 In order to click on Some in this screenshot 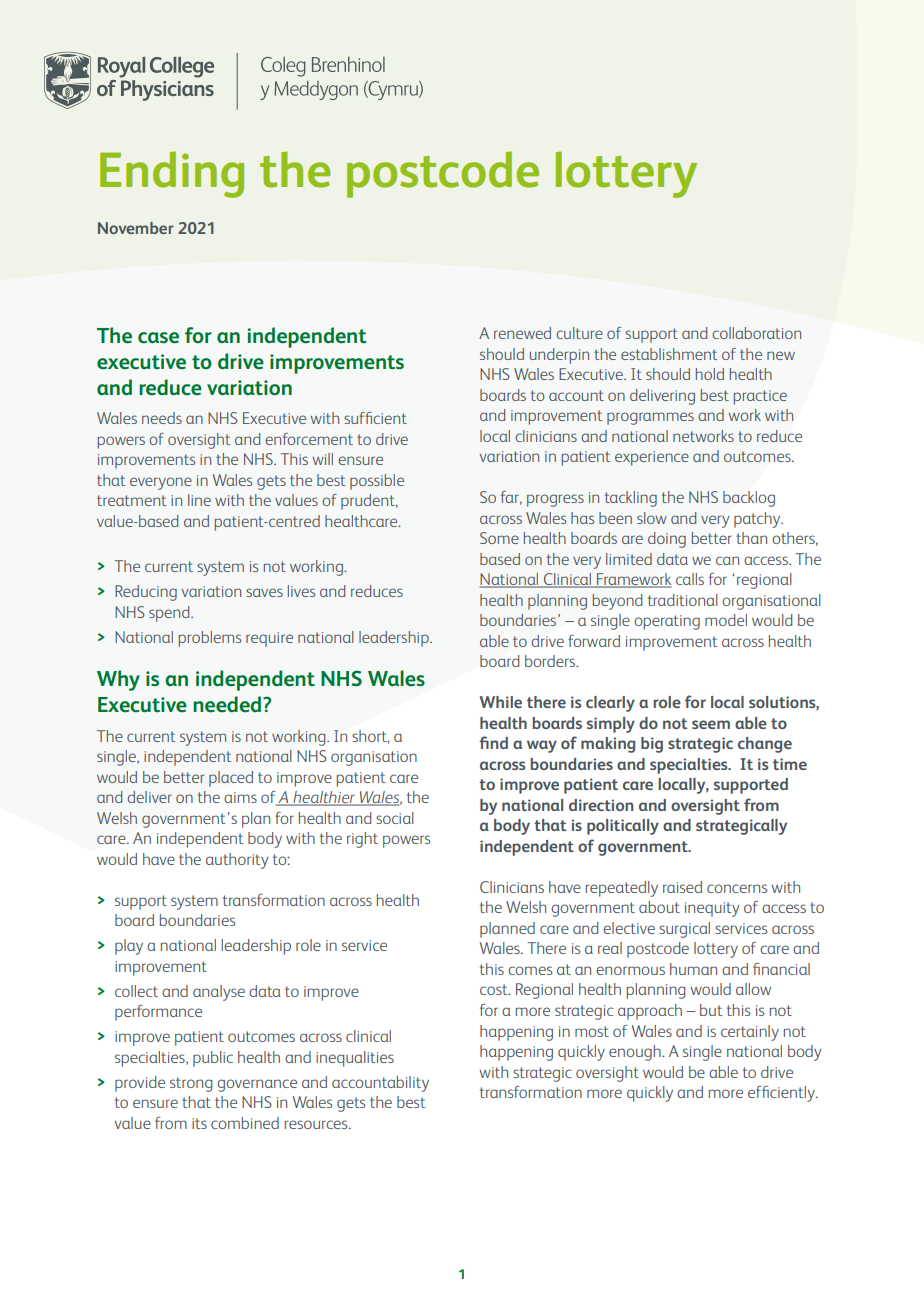, I will do `click(499, 538)`.
